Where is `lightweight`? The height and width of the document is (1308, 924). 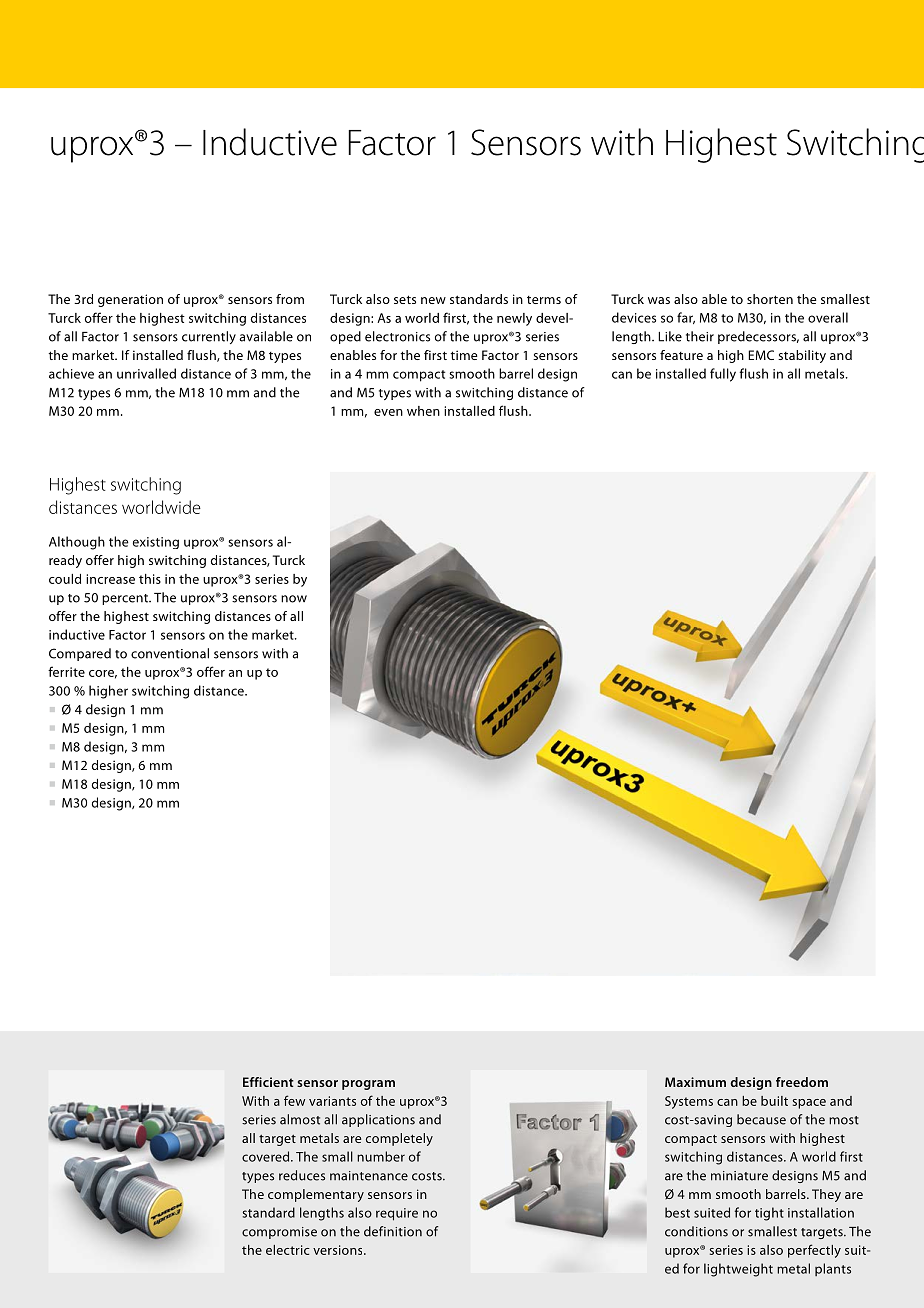 lightweight is located at coordinates (738, 1270).
